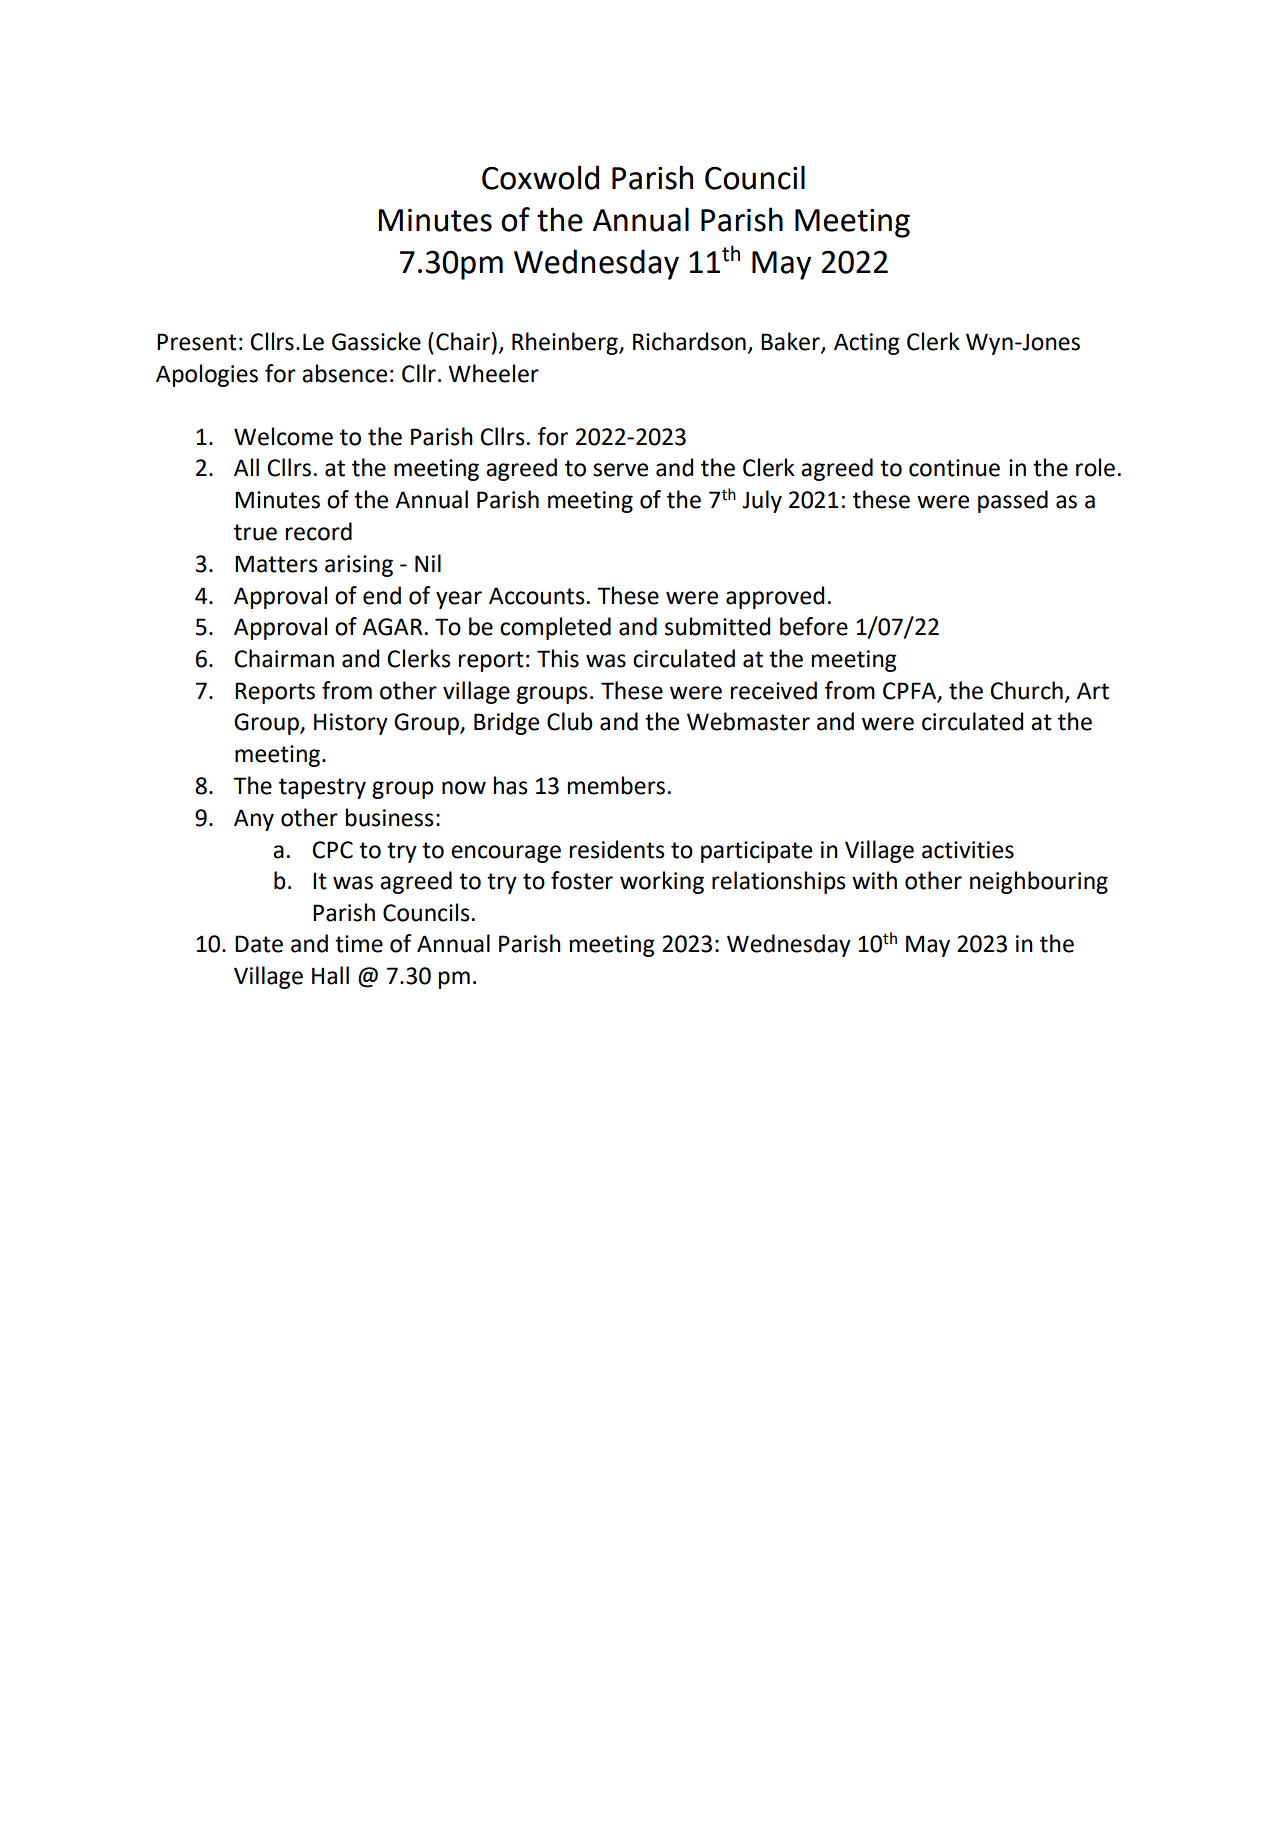  What do you see at coordinates (382, 595) in the screenshot?
I see `end` at bounding box center [382, 595].
